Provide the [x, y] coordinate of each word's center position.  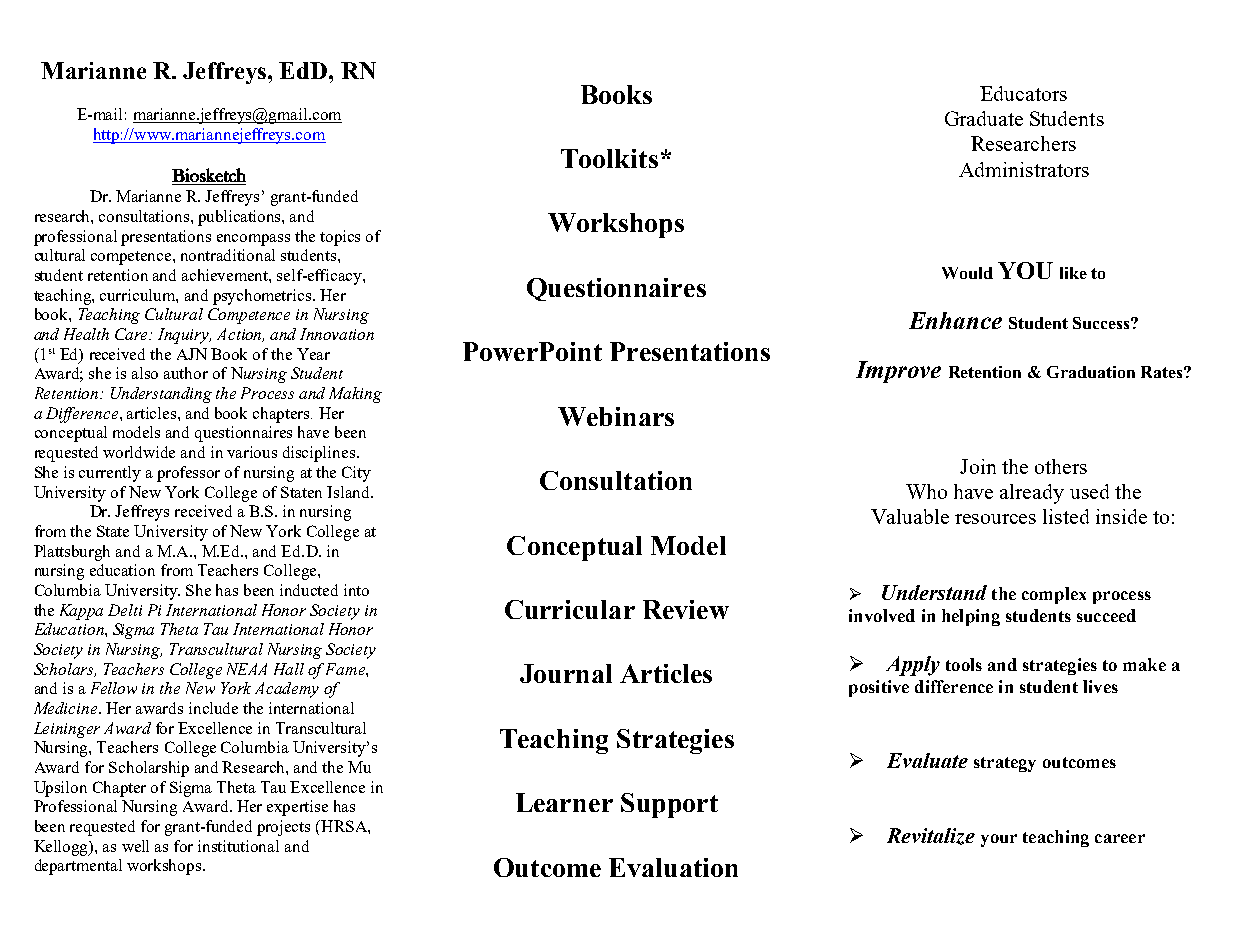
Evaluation [673, 867]
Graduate [984, 118]
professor [188, 474]
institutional [238, 846]
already [1032, 494]
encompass [253, 240]
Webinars [616, 416]
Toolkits [609, 158]
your [999, 840]
